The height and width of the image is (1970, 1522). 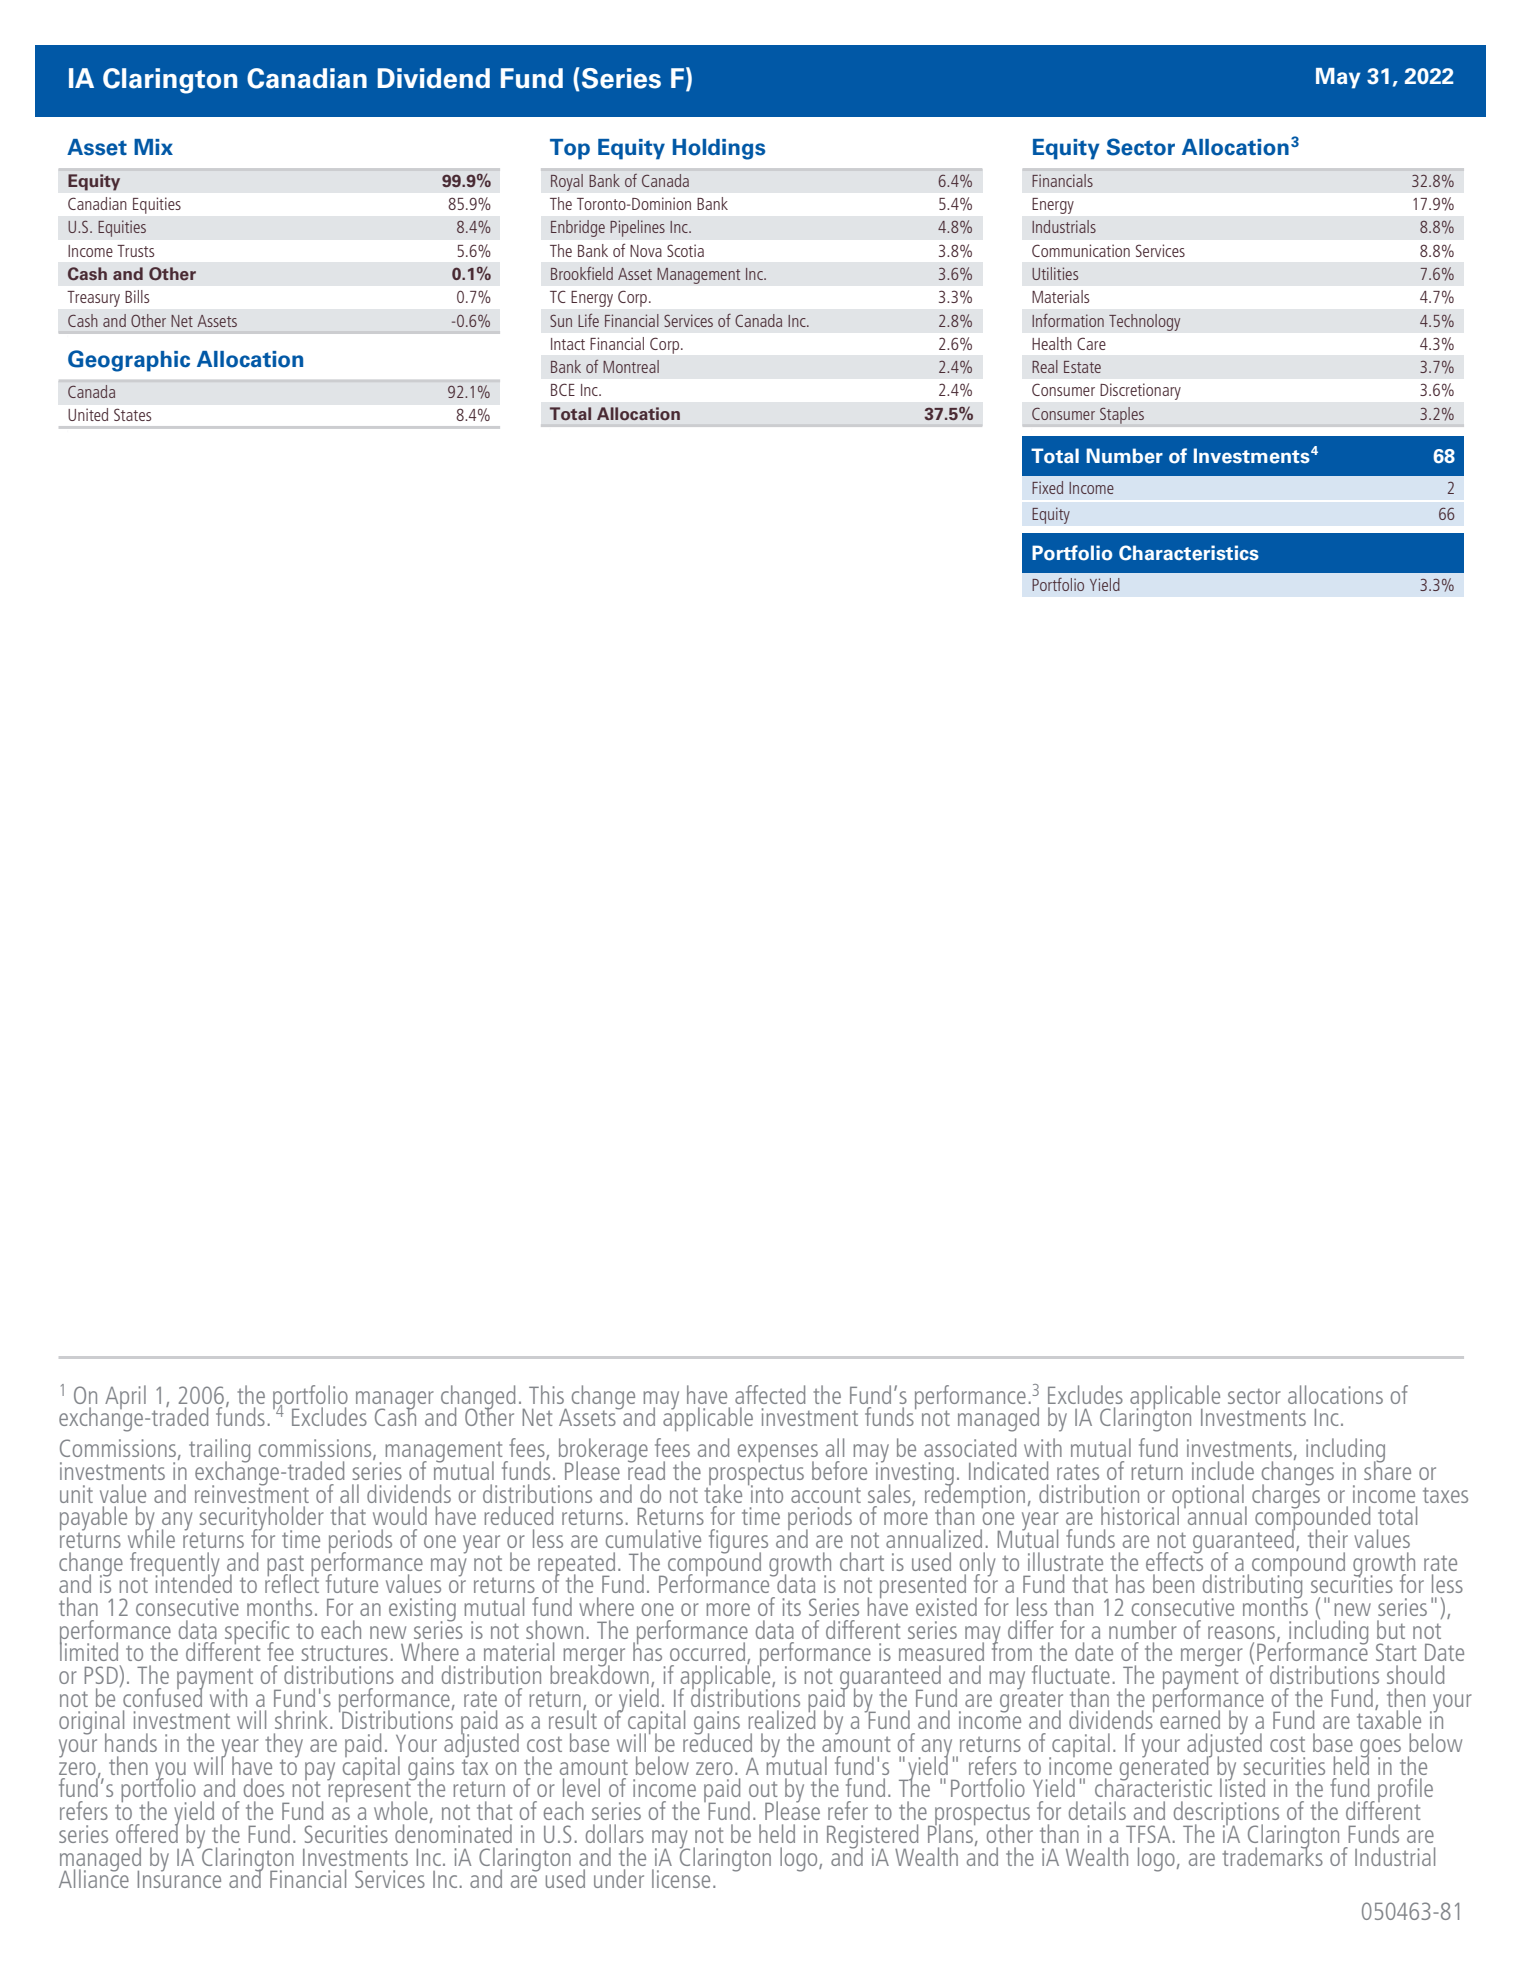 What do you see at coordinates (125, 1397) in the image?
I see `April` at bounding box center [125, 1397].
